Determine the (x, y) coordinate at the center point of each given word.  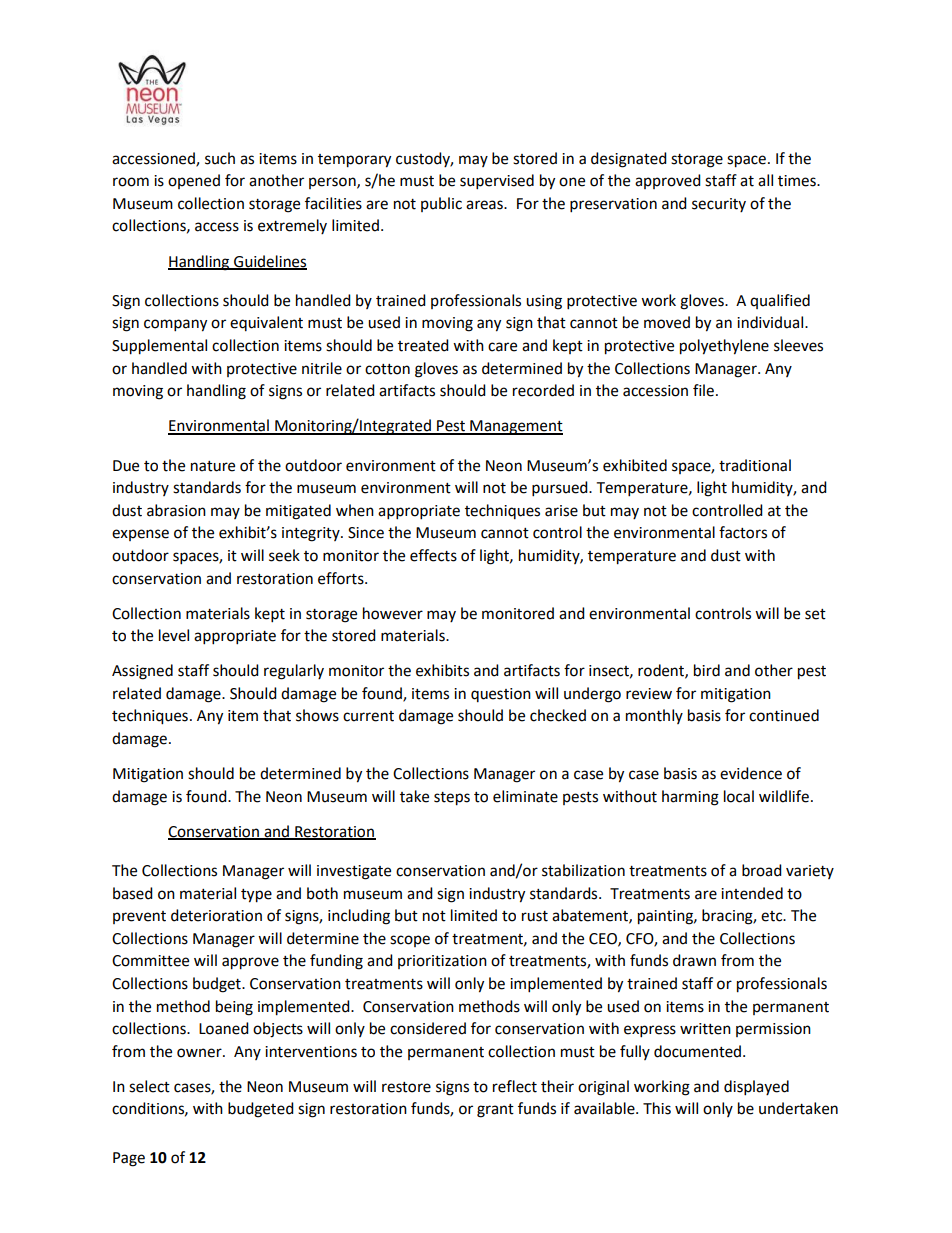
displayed (756, 1088)
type (256, 896)
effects (433, 555)
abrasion (176, 510)
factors (743, 532)
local (739, 796)
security (719, 205)
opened (194, 181)
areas (485, 205)
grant (495, 1111)
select (149, 1086)
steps (452, 799)
